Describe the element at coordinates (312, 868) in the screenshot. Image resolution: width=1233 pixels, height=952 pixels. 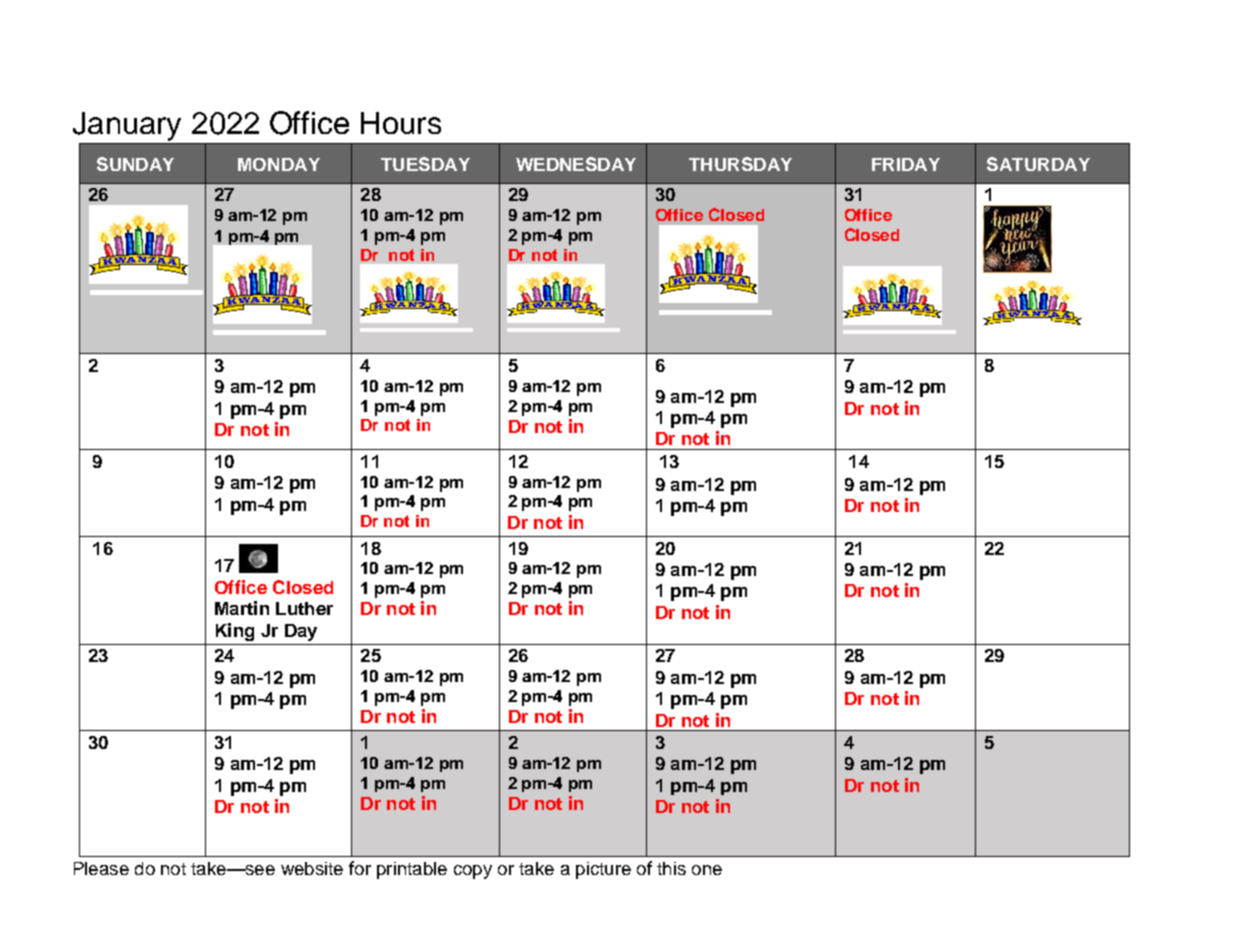
I see `website` at that location.
